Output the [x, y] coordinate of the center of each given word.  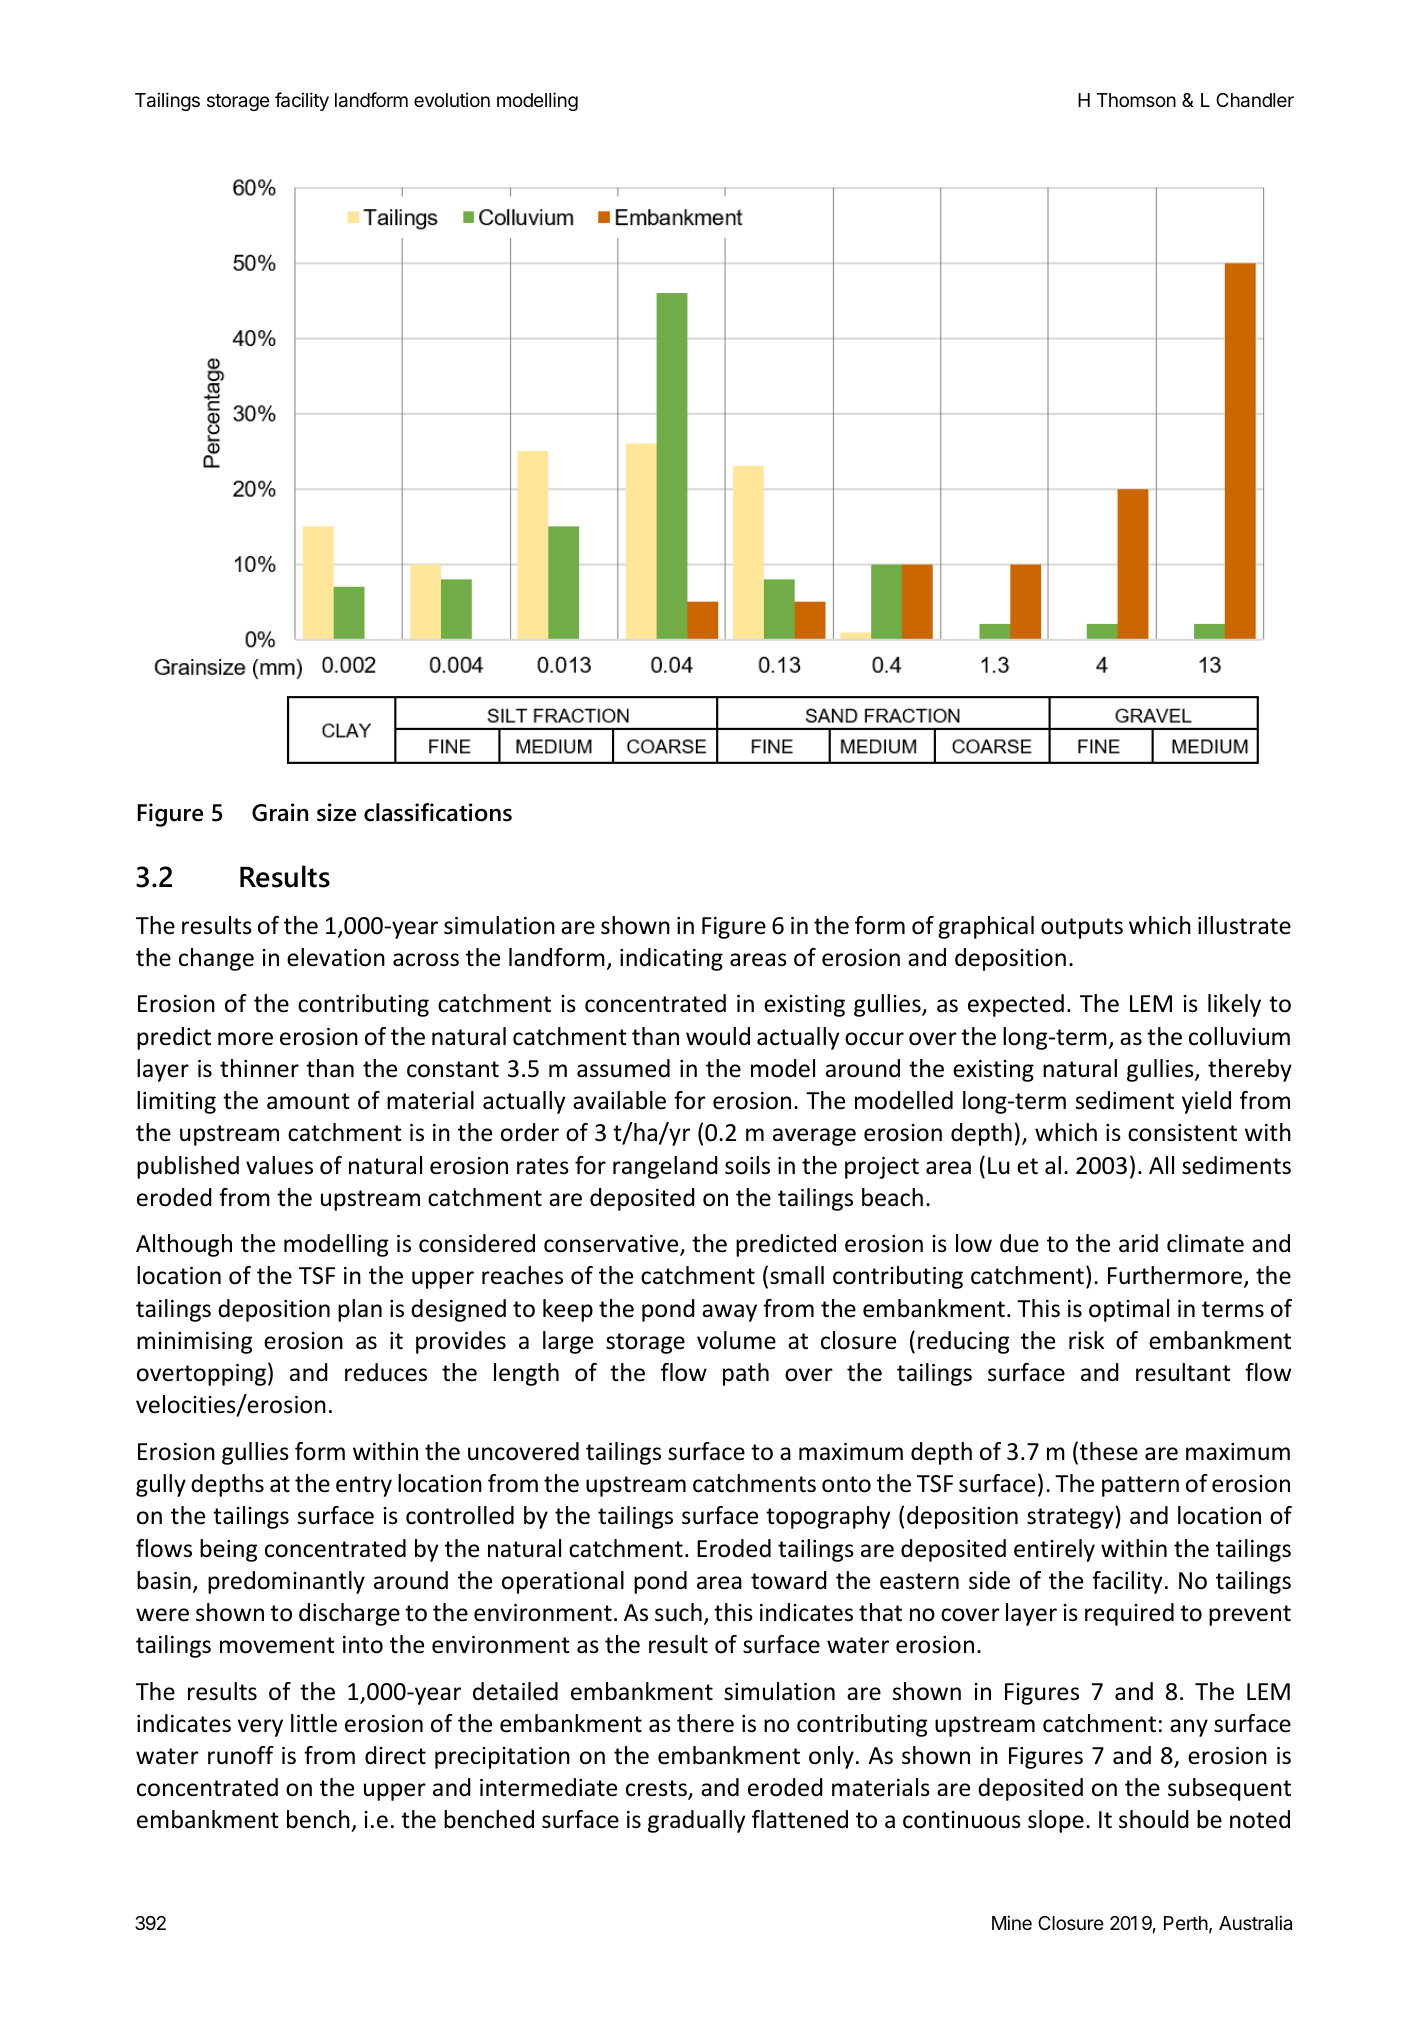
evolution [452, 99]
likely [1234, 1005]
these [1109, 1451]
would [718, 1036]
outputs [1082, 928]
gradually [696, 1821]
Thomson [1136, 100]
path [746, 1374]
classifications [438, 812]
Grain [280, 812]
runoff [241, 1755]
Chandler [1255, 100]
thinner [259, 1068]
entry [364, 1486]
